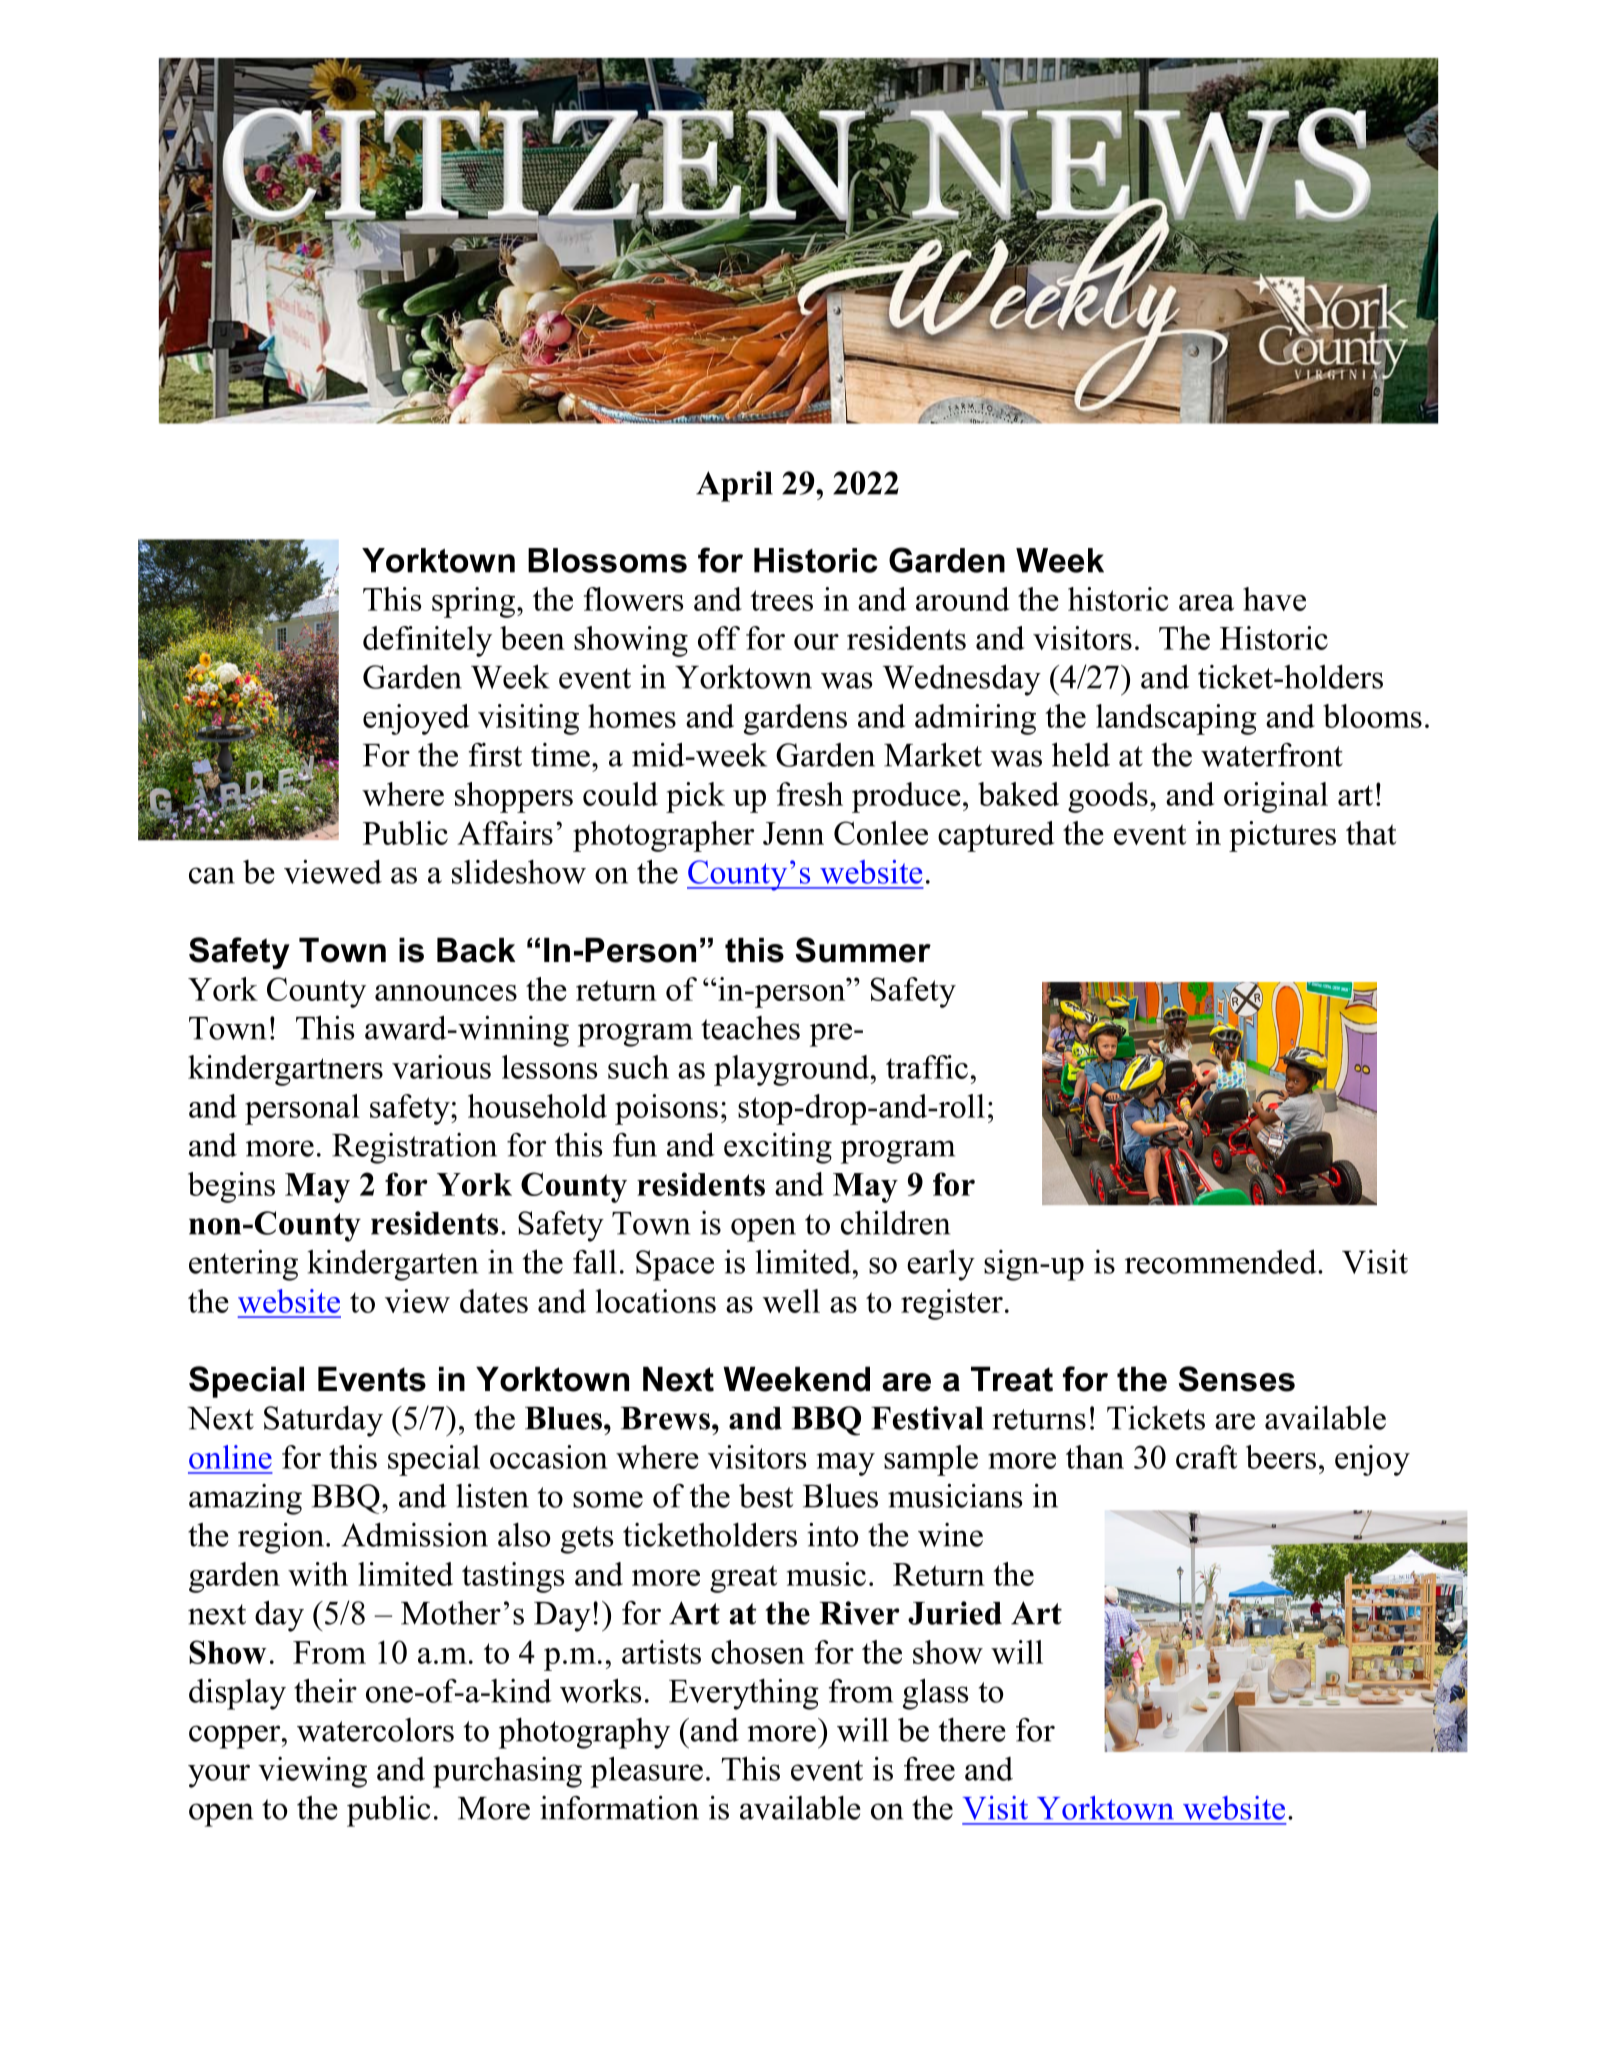  I want to click on spring, so click(475, 602).
